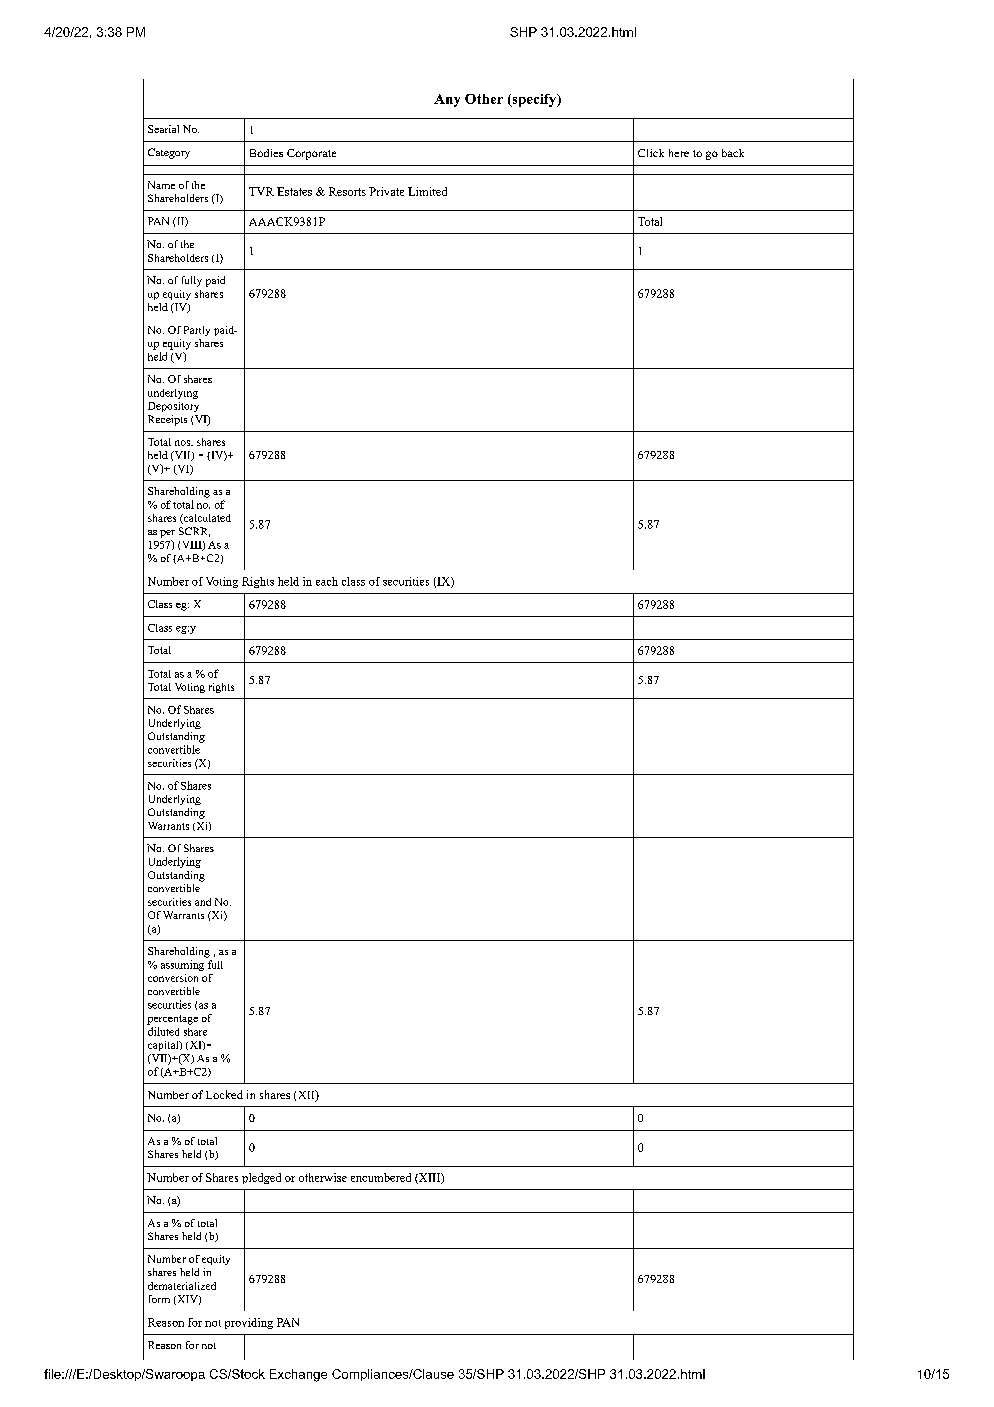 The width and height of the screenshot is (994, 1407). What do you see at coordinates (679, 153) in the screenshot?
I see `here` at bounding box center [679, 153].
